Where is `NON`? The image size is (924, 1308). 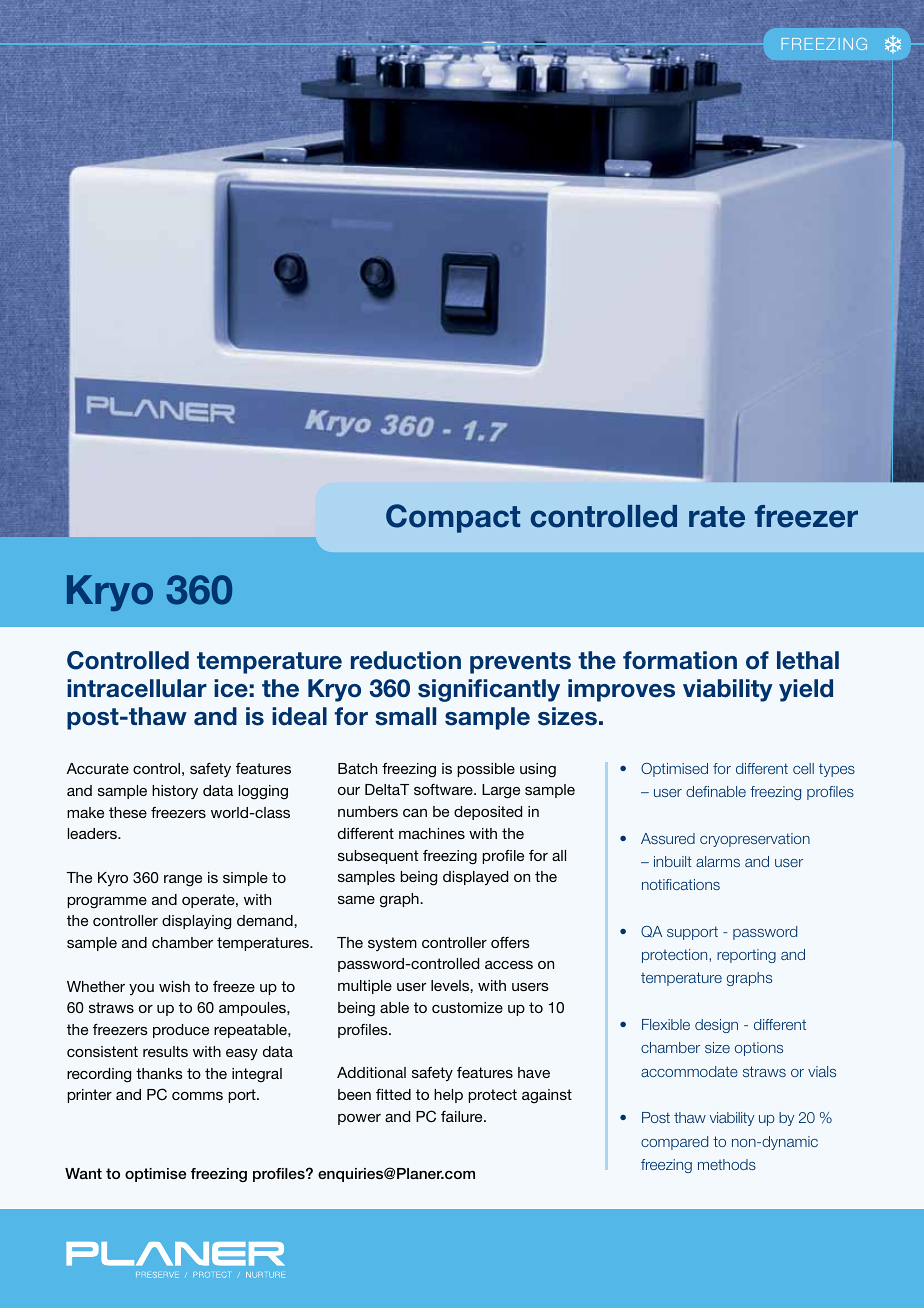
NON is located at coordinates (745, 1143).
